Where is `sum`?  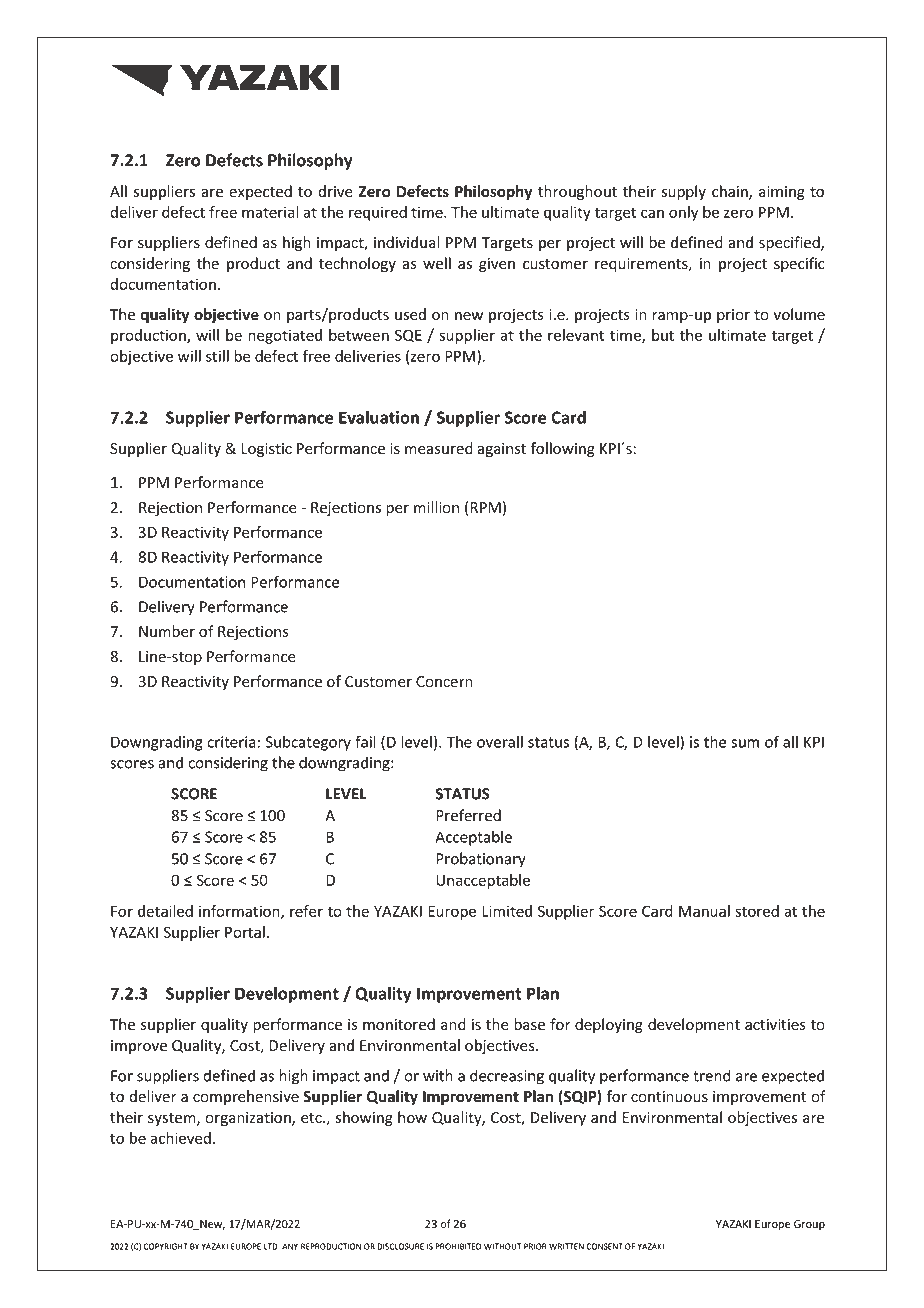 sum is located at coordinates (745, 743).
